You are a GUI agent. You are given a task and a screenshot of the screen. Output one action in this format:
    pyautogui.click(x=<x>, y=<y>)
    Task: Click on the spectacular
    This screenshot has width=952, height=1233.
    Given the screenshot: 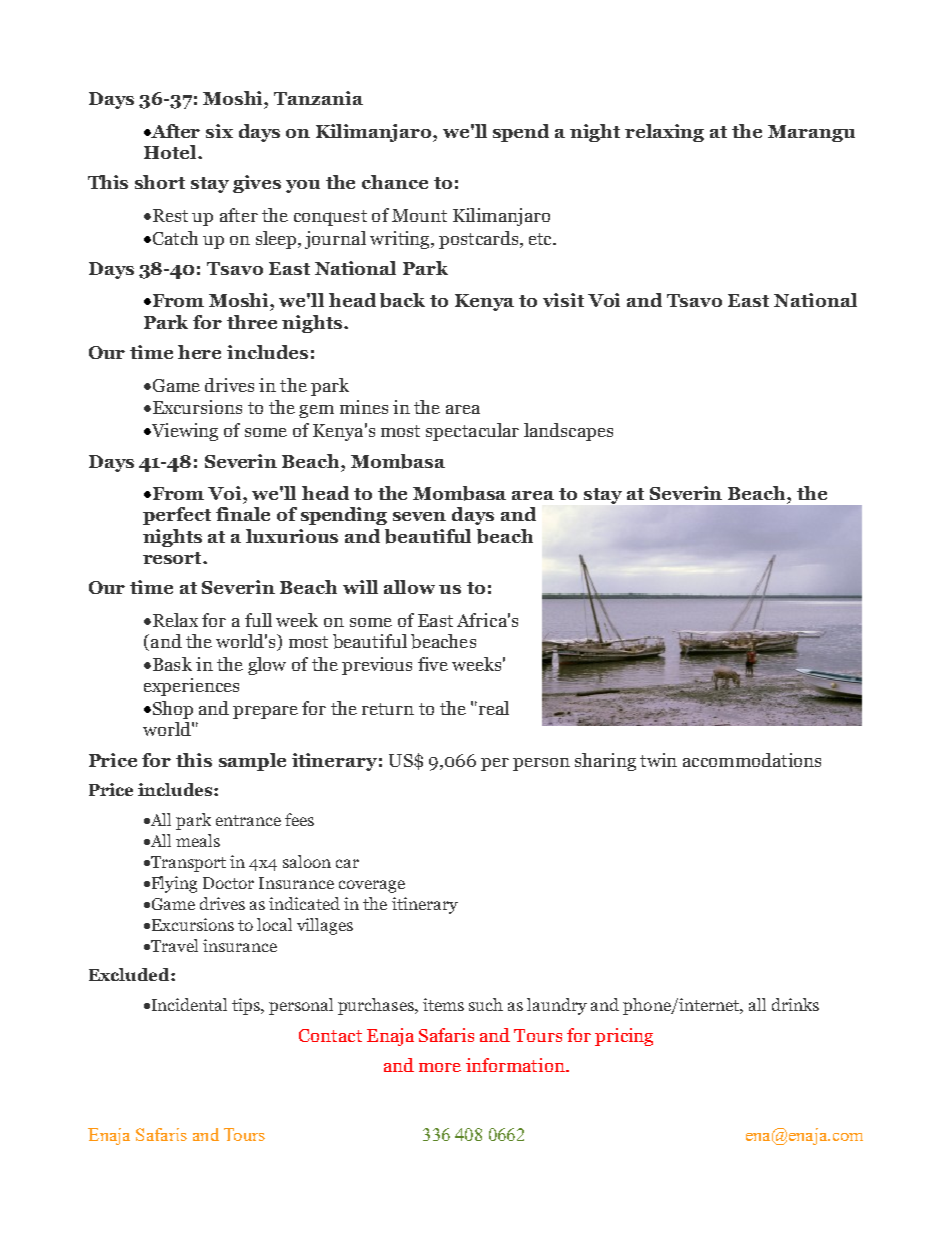 What is the action you would take?
    pyautogui.click(x=472, y=432)
